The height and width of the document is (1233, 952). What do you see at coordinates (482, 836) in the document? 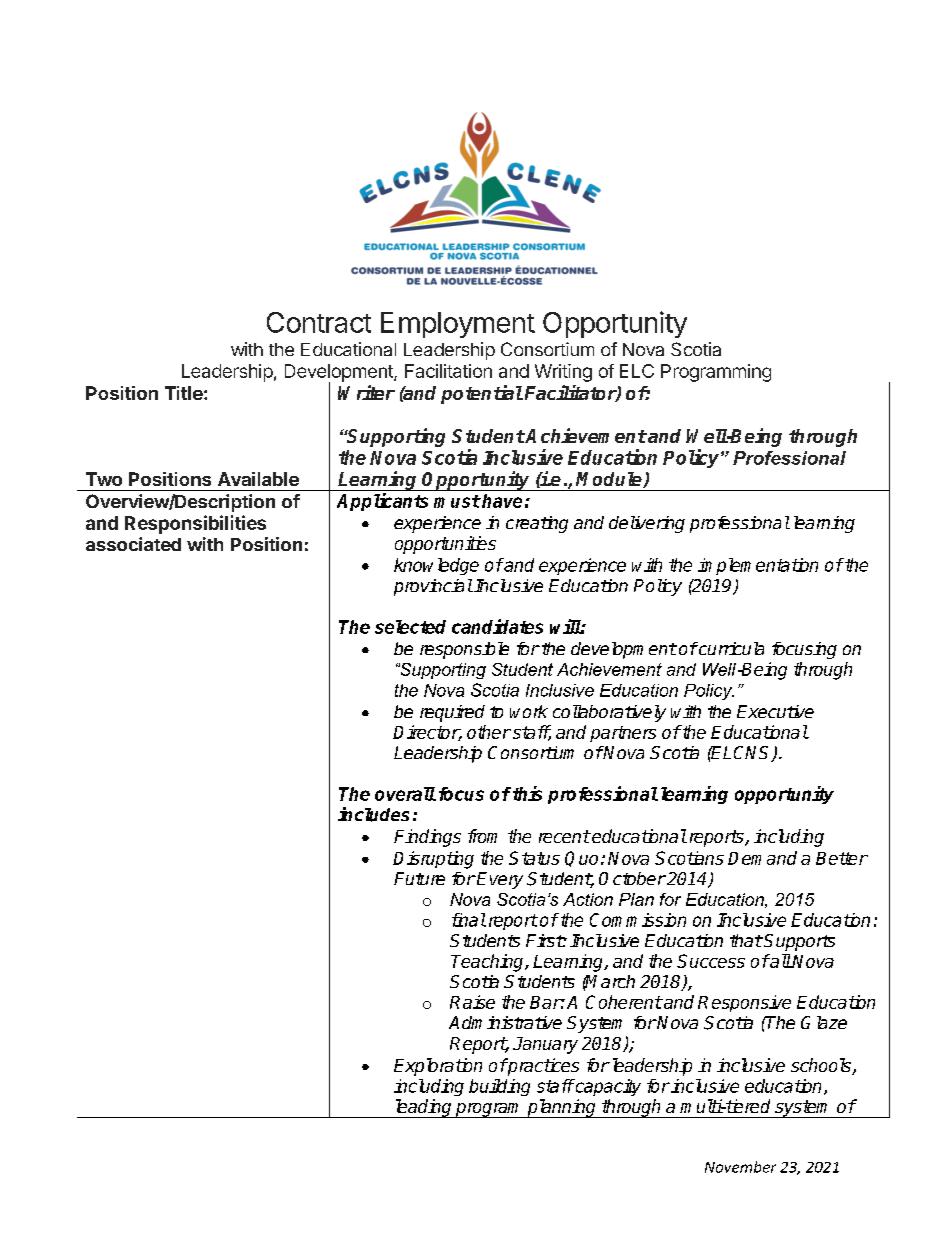
I see `from` at bounding box center [482, 836].
